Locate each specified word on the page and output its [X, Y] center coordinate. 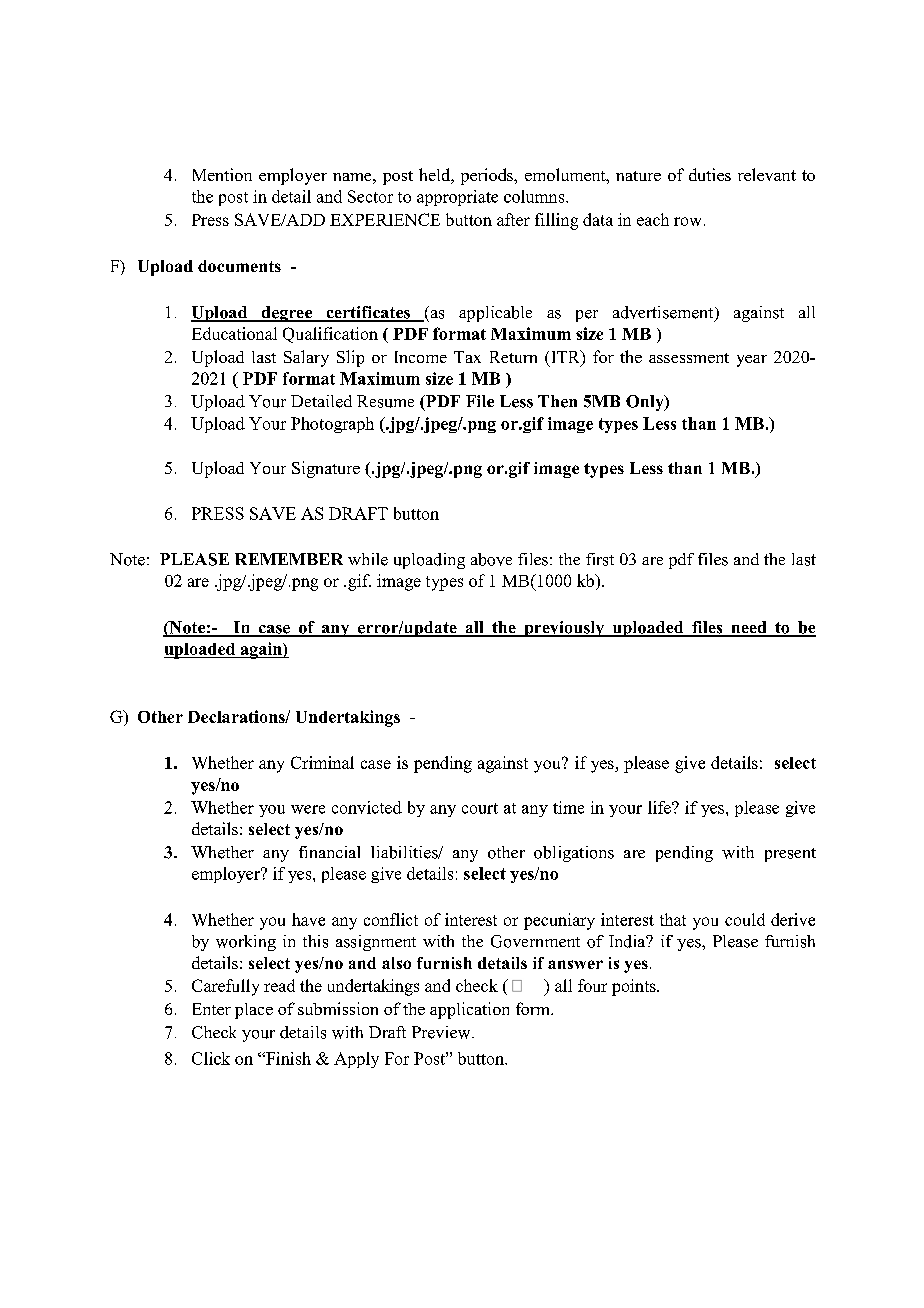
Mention [222, 174]
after [513, 219]
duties [710, 174]
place [254, 1011]
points [635, 987]
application [469, 1010]
